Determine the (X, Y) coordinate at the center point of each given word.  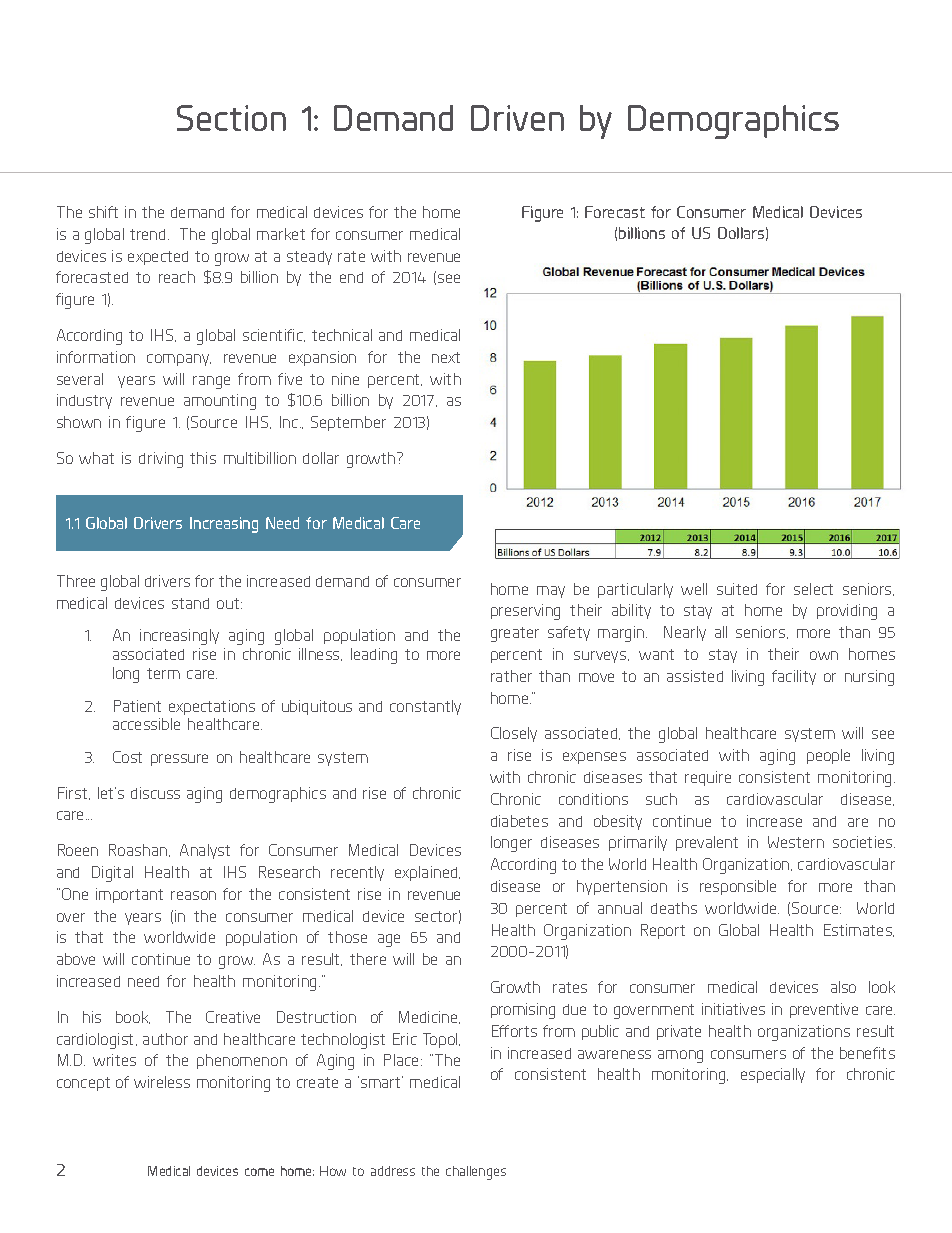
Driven (517, 118)
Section (231, 118)
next (446, 357)
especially (773, 1075)
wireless (162, 1082)
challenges (476, 1173)
